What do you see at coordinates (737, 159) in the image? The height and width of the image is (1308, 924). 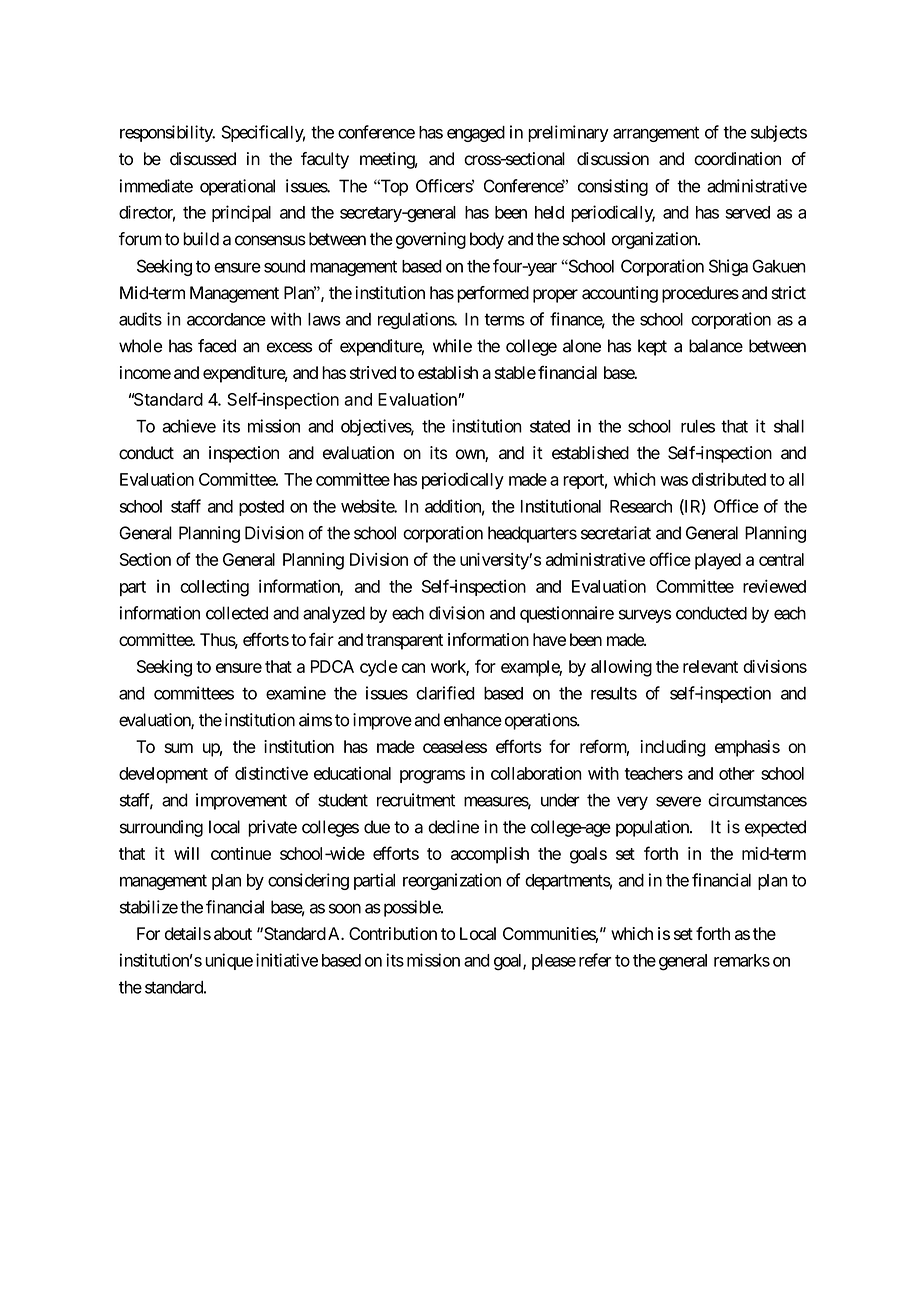 I see `coordination` at bounding box center [737, 159].
